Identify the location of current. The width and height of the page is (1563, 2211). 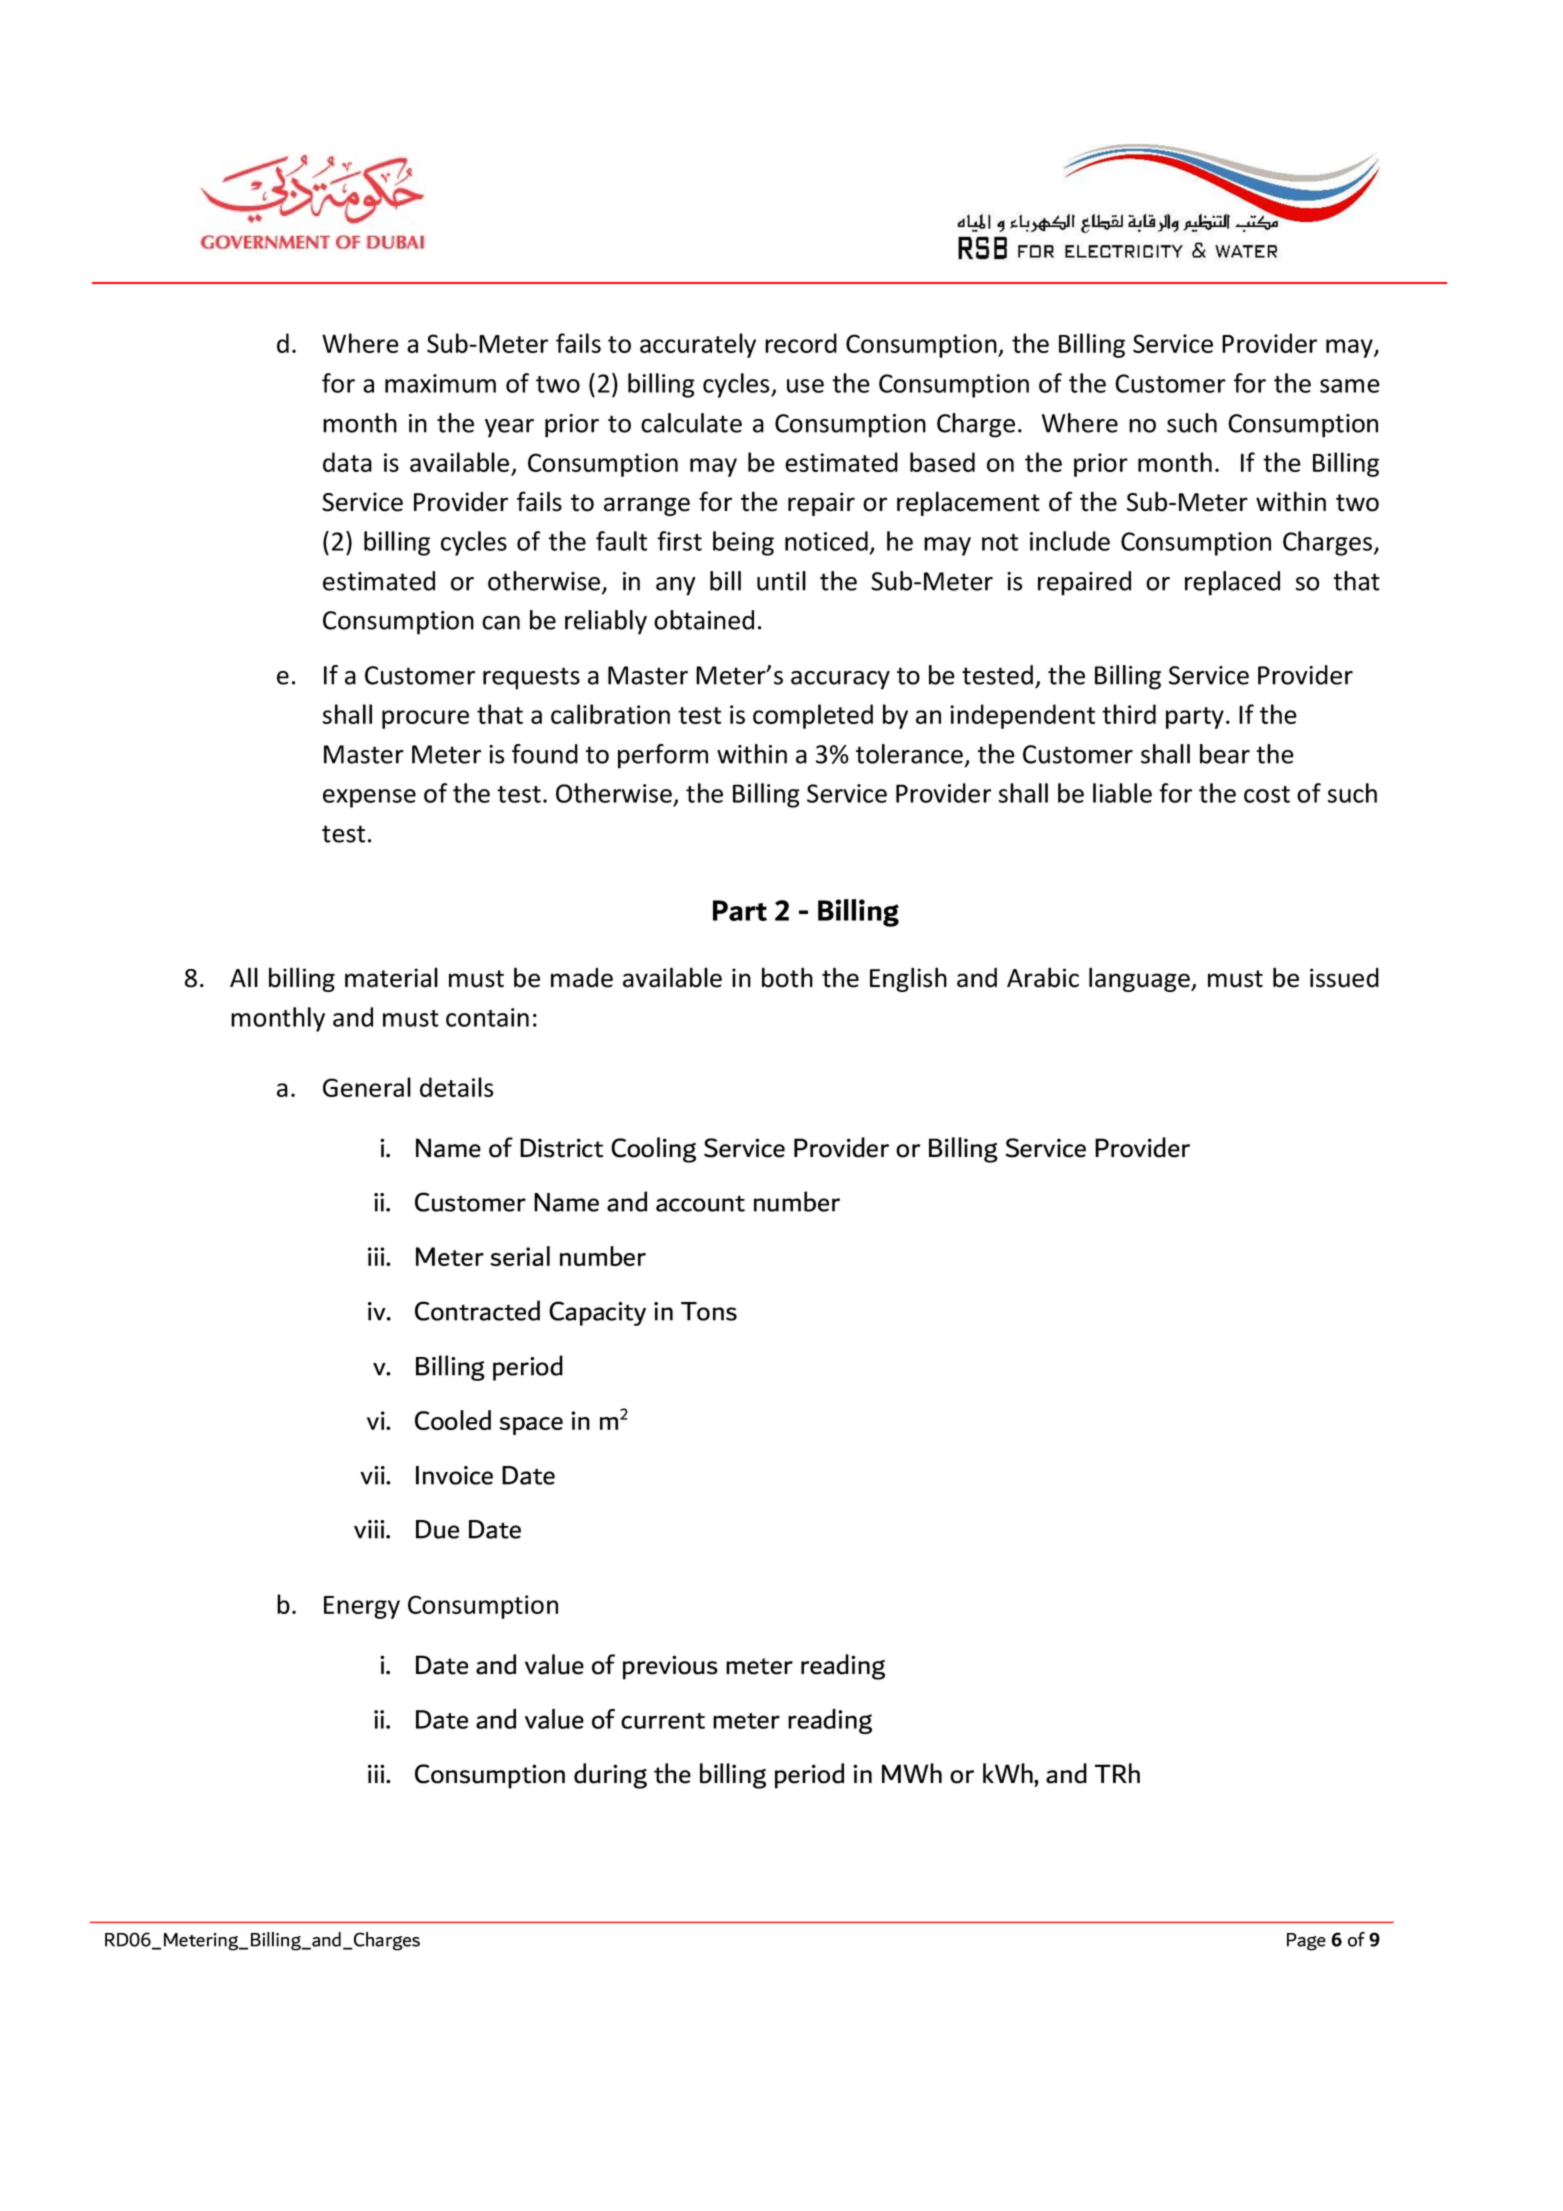
(663, 1721).
